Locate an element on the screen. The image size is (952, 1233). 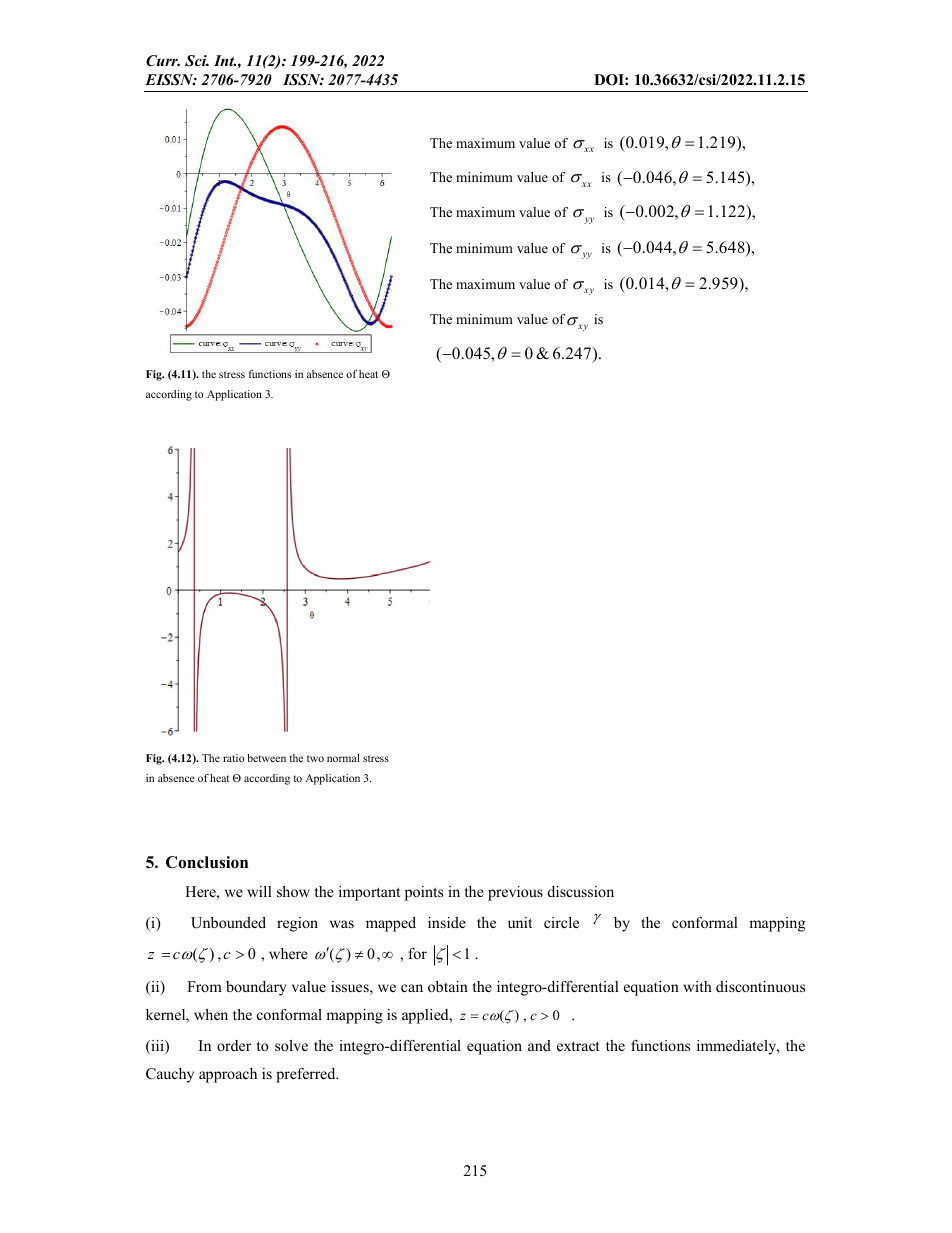
two is located at coordinates (315, 758).
